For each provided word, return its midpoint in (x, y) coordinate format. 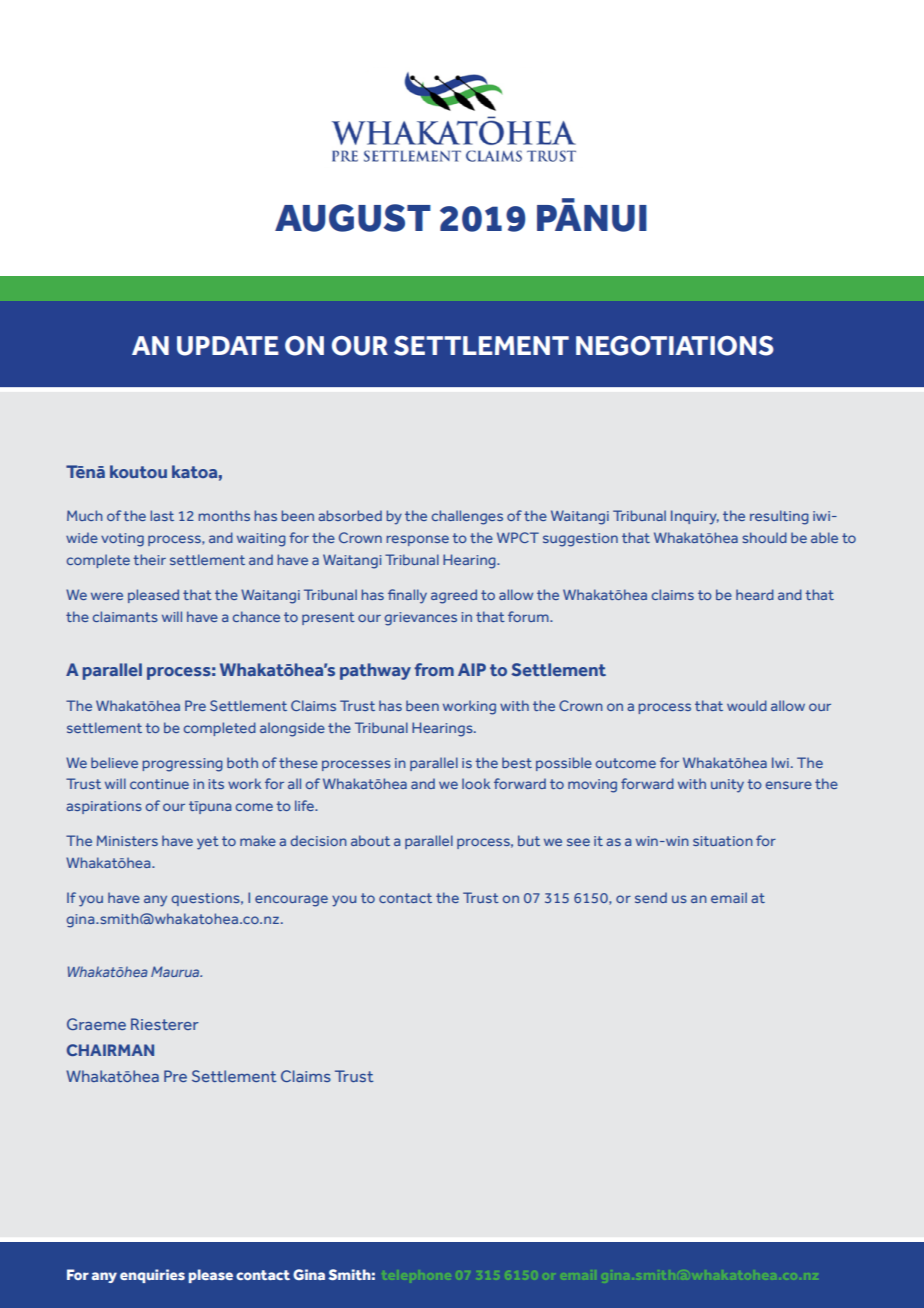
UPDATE (228, 346)
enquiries (152, 1276)
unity (727, 786)
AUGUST (353, 218)
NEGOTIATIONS (675, 346)
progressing (182, 765)
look (476, 783)
